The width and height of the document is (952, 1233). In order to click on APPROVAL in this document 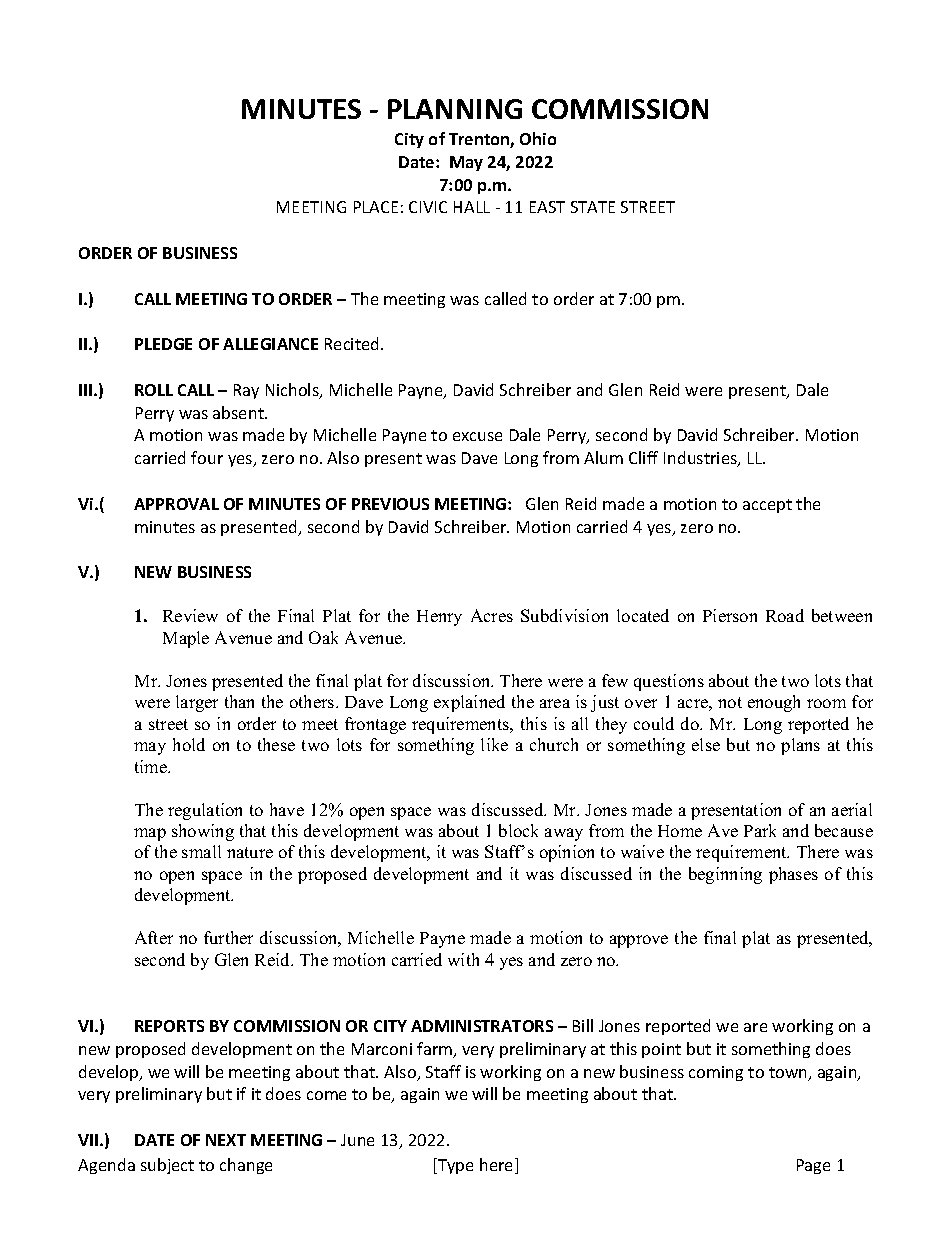, I will do `click(176, 504)`.
